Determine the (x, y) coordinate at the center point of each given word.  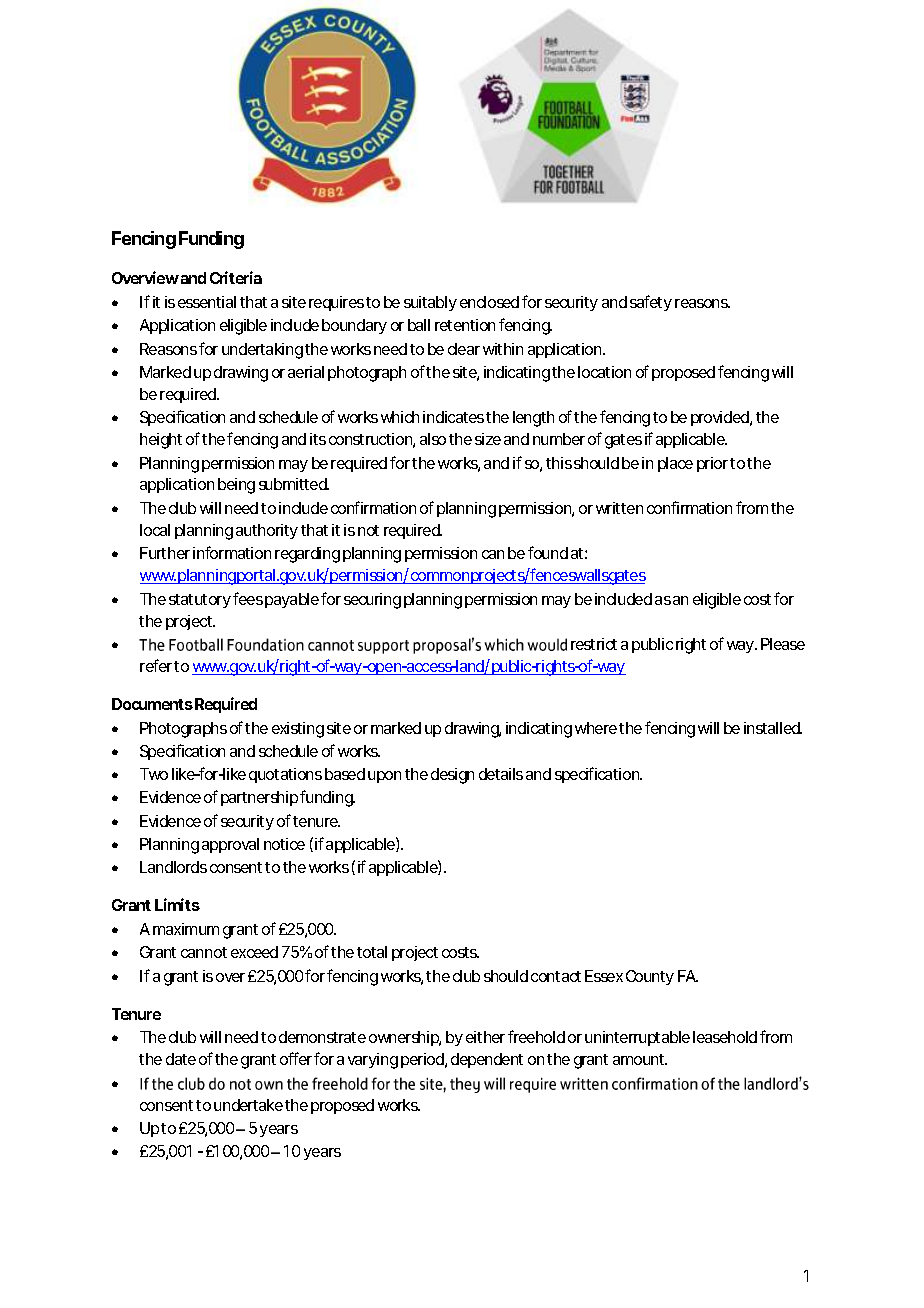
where (596, 728)
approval (230, 845)
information (232, 552)
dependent (487, 1060)
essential (207, 302)
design (452, 776)
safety (651, 303)
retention (465, 325)
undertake (248, 1105)
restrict (594, 644)
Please (783, 644)
